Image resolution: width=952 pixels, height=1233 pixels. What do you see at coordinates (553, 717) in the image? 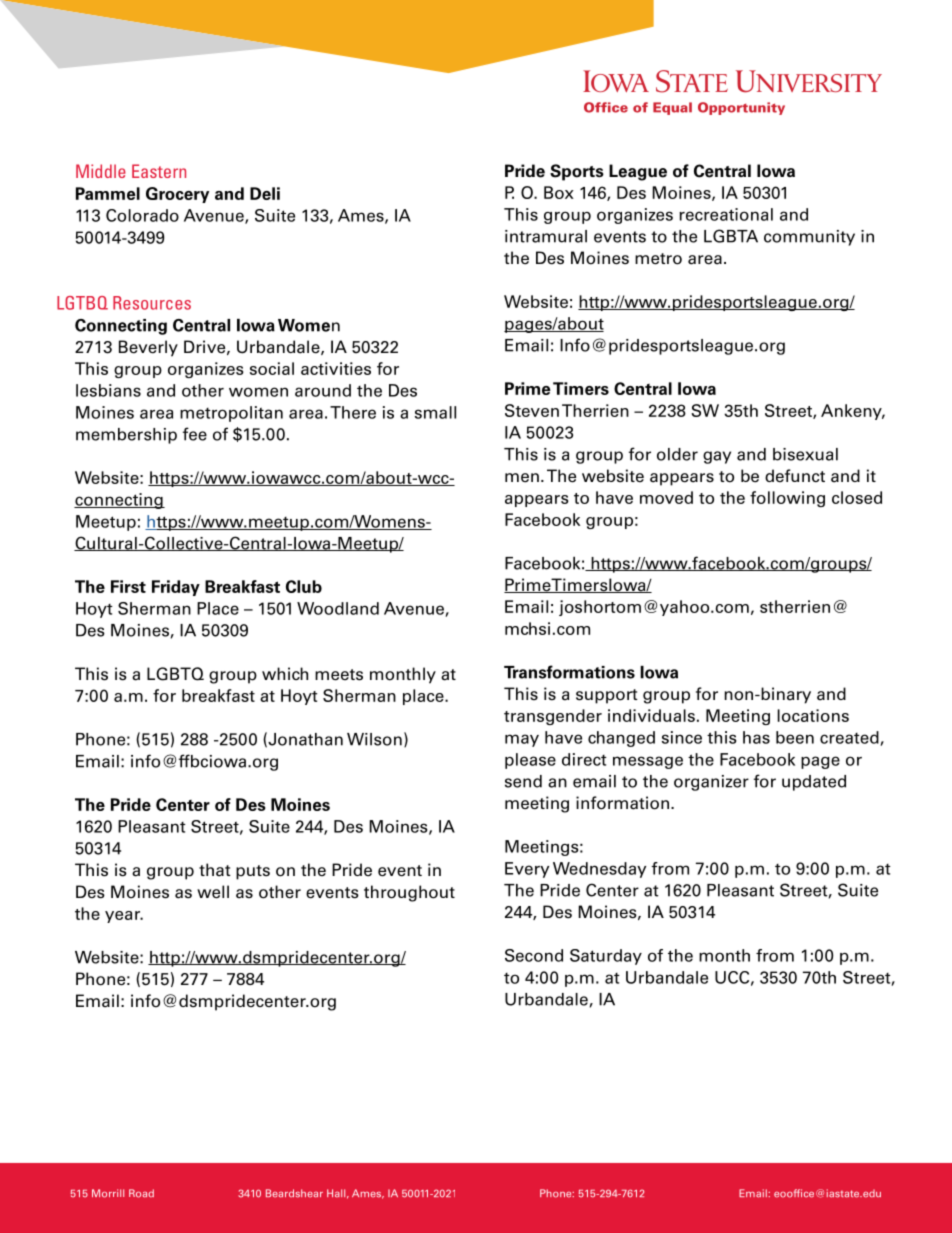
I see `transgender` at bounding box center [553, 717].
